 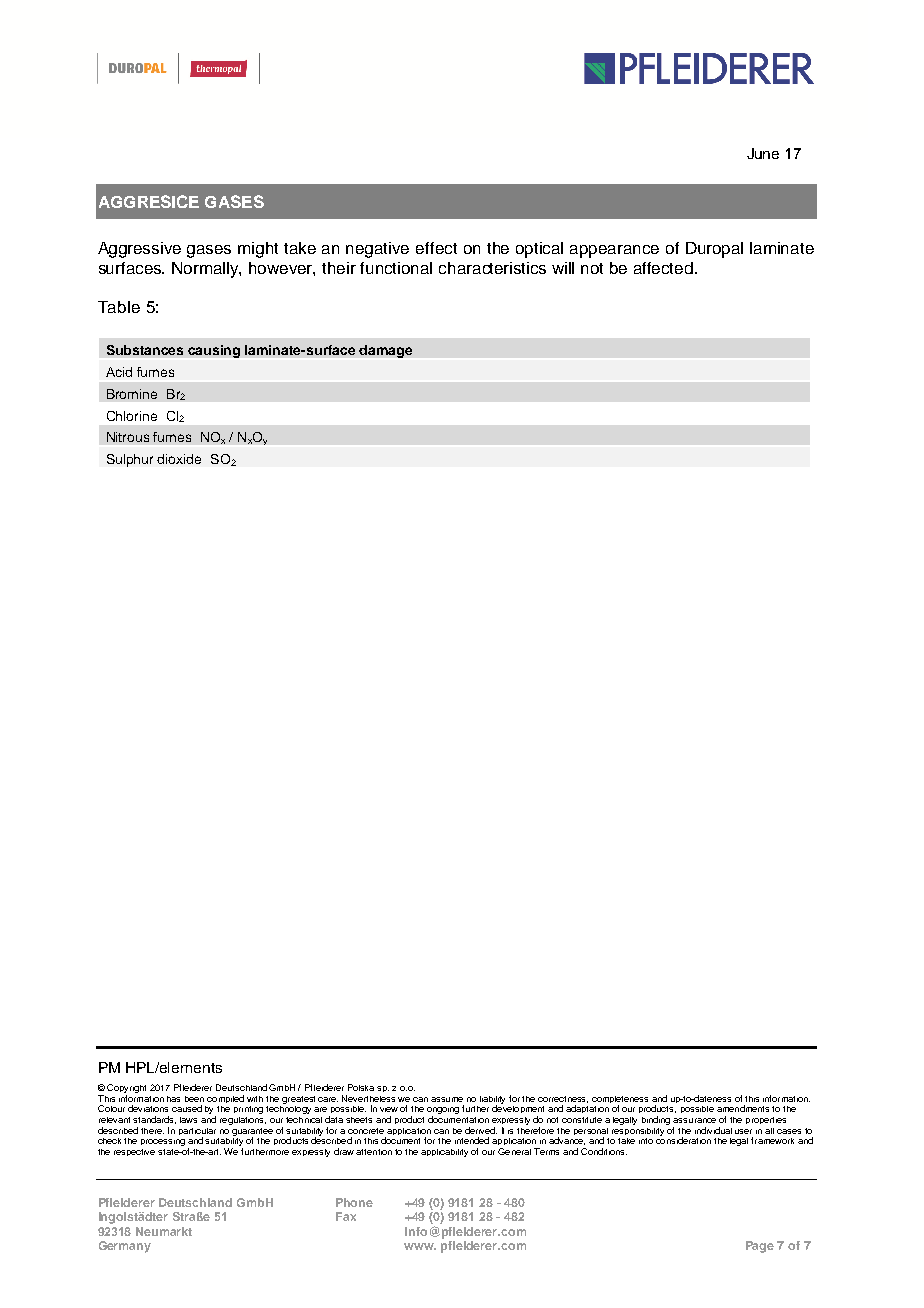 What do you see at coordinates (139, 250) in the screenshot?
I see `Aggressive` at bounding box center [139, 250].
